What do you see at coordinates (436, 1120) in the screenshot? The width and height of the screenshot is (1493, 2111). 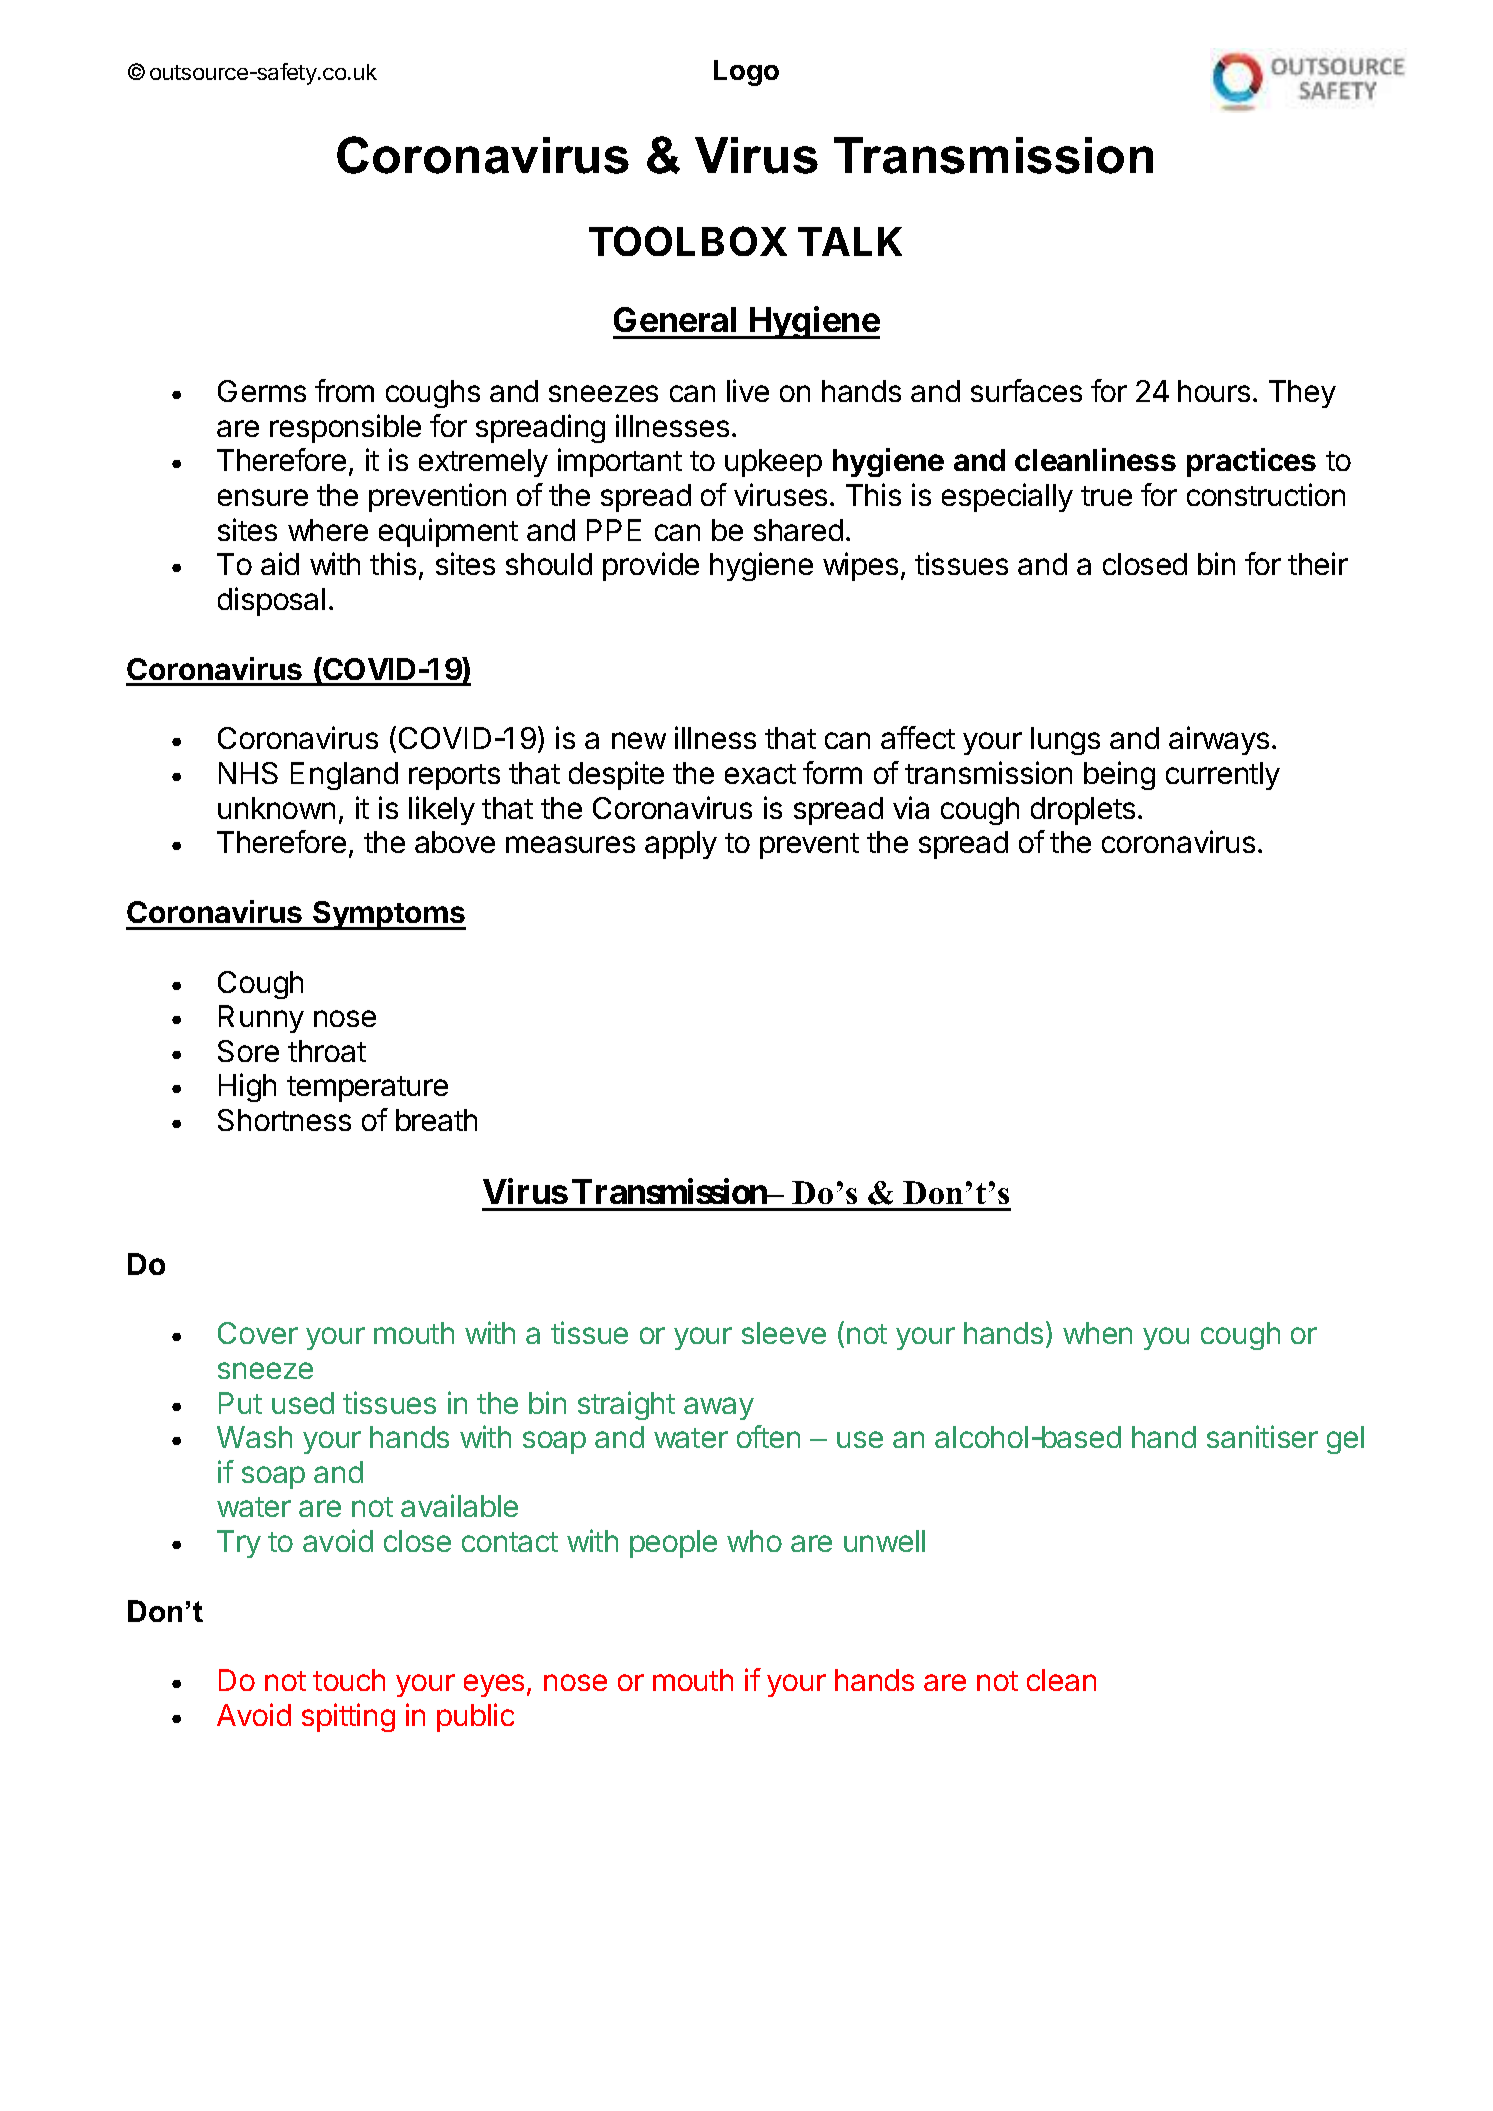 I see `breath` at bounding box center [436, 1120].
